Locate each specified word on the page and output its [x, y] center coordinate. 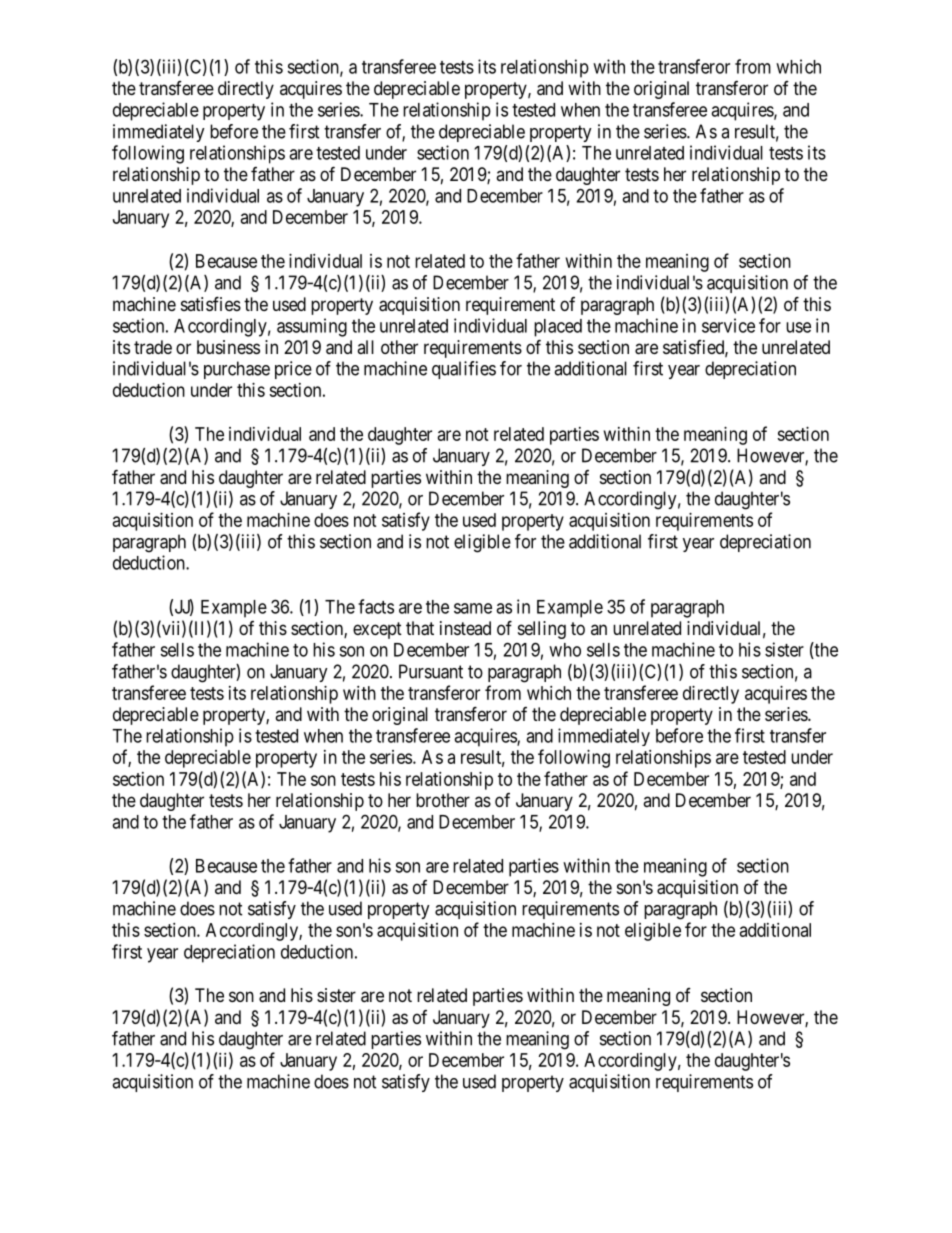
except [377, 630]
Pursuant [431, 671]
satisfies [211, 303]
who [565, 650]
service [728, 325]
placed [558, 328]
